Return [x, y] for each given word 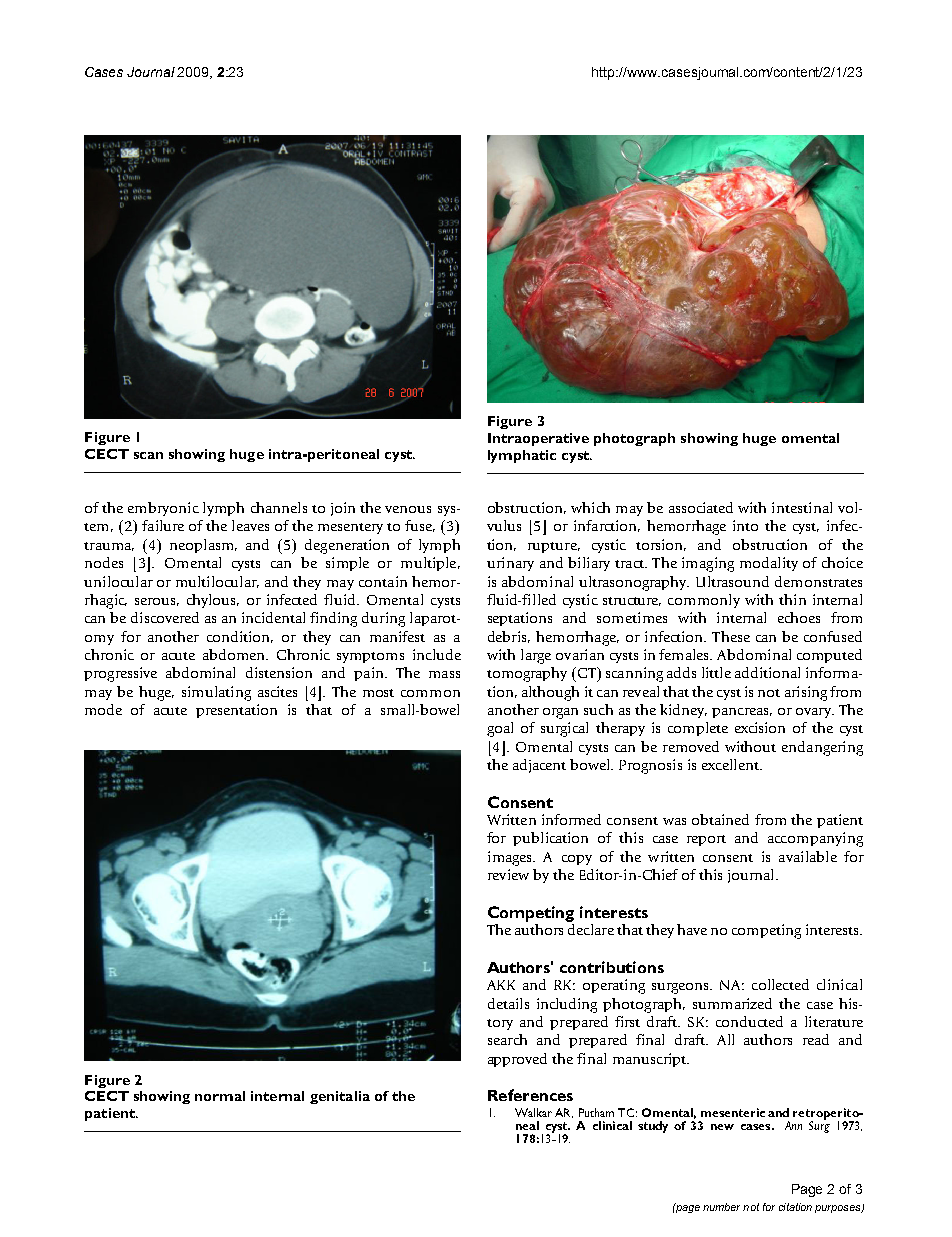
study [653, 1127]
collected [780, 984]
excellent [731, 764]
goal [500, 729]
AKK [501, 985]
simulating [216, 693]
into [745, 525]
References [530, 1095]
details [508, 1003]
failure [163, 525]
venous [408, 509]
